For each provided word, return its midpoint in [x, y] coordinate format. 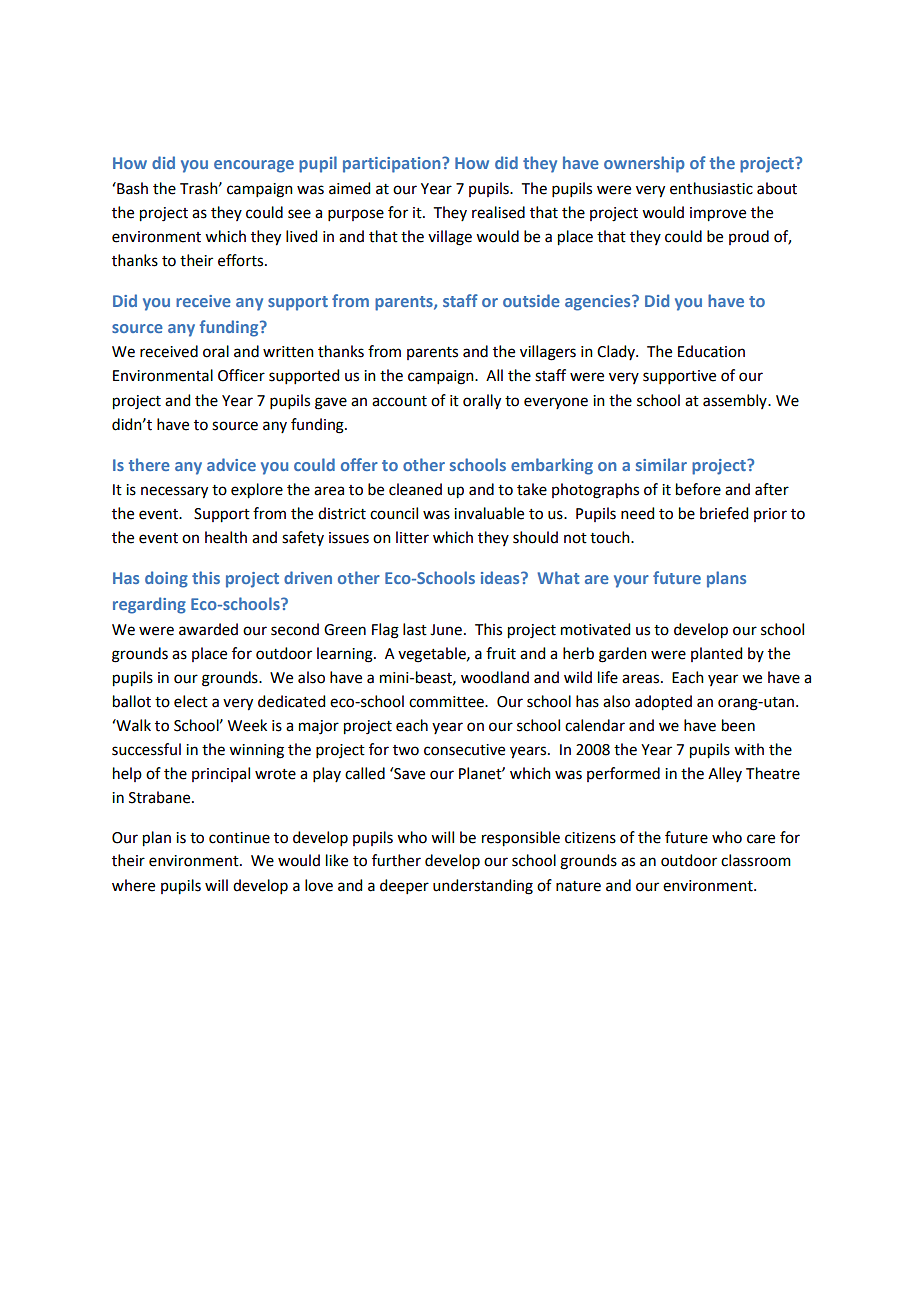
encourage [254, 166]
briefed [724, 513]
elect [191, 701]
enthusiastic [711, 188]
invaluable [489, 513]
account [399, 401]
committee [447, 702]
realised [498, 212]
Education [711, 351]
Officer [241, 375]
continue [239, 838]
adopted [663, 703]
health [226, 537]
